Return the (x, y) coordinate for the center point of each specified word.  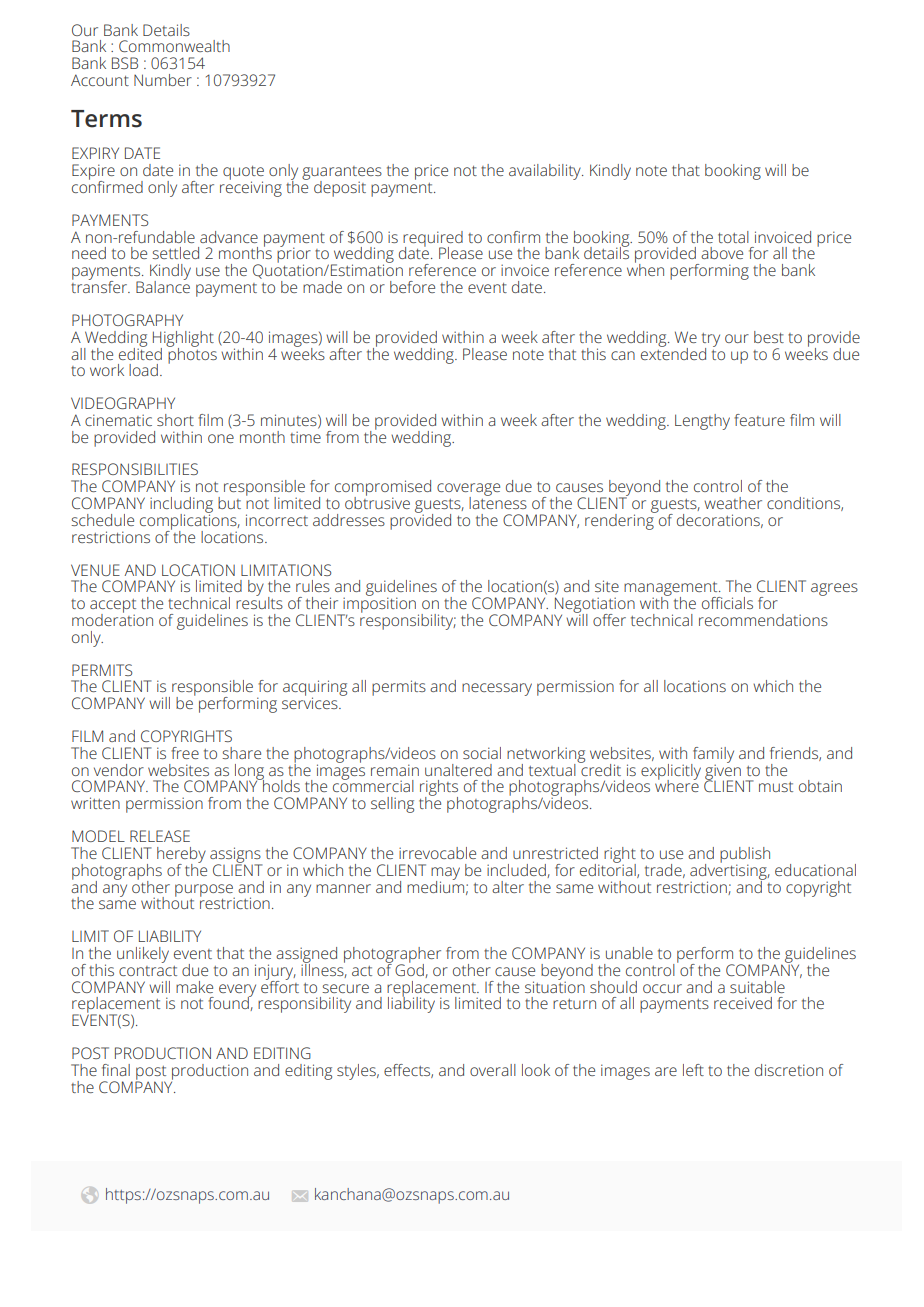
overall (493, 1070)
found (229, 1003)
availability (546, 172)
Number (163, 80)
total (733, 237)
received (743, 1003)
